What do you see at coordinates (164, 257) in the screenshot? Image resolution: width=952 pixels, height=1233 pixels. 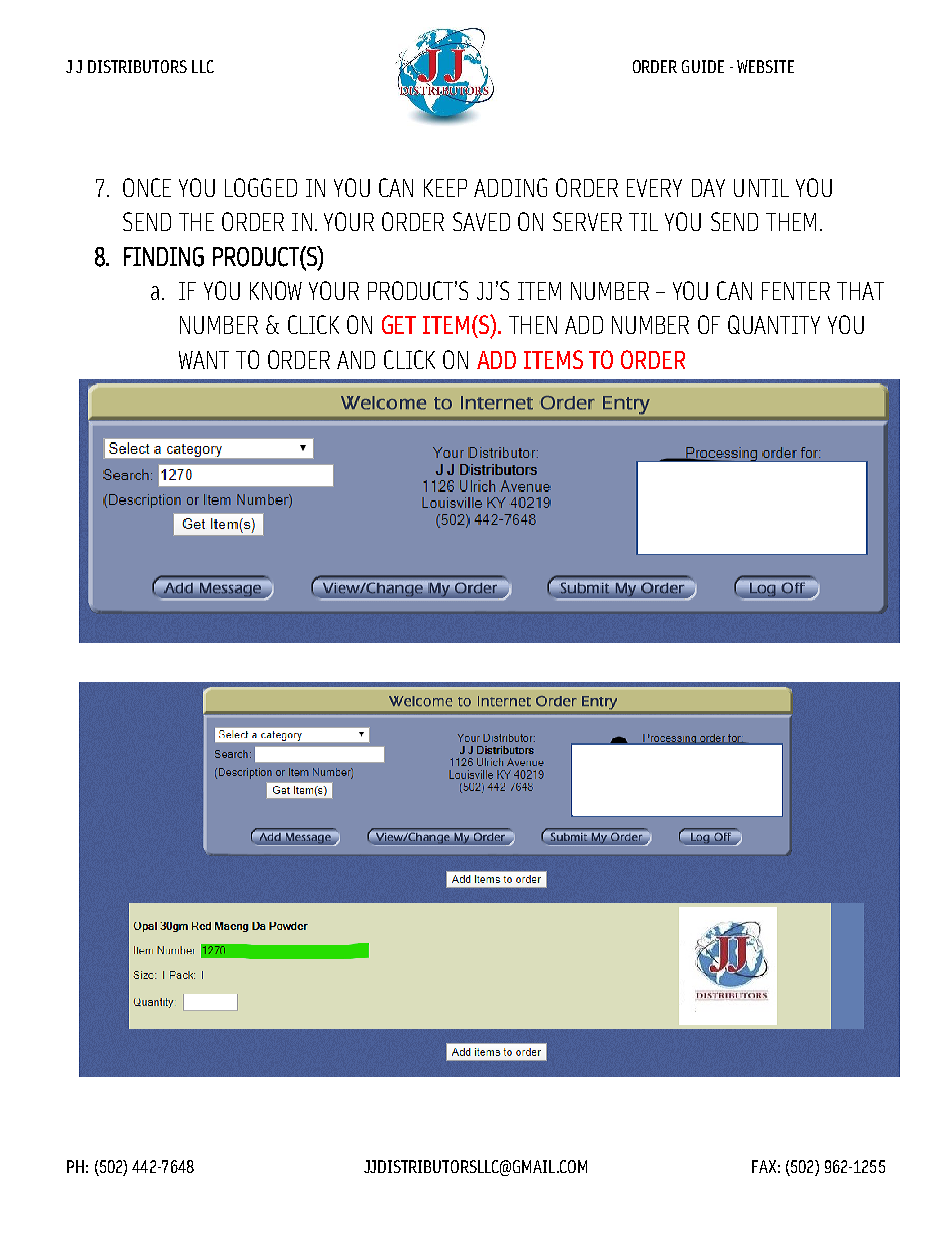 I see `FINDING` at bounding box center [164, 257].
